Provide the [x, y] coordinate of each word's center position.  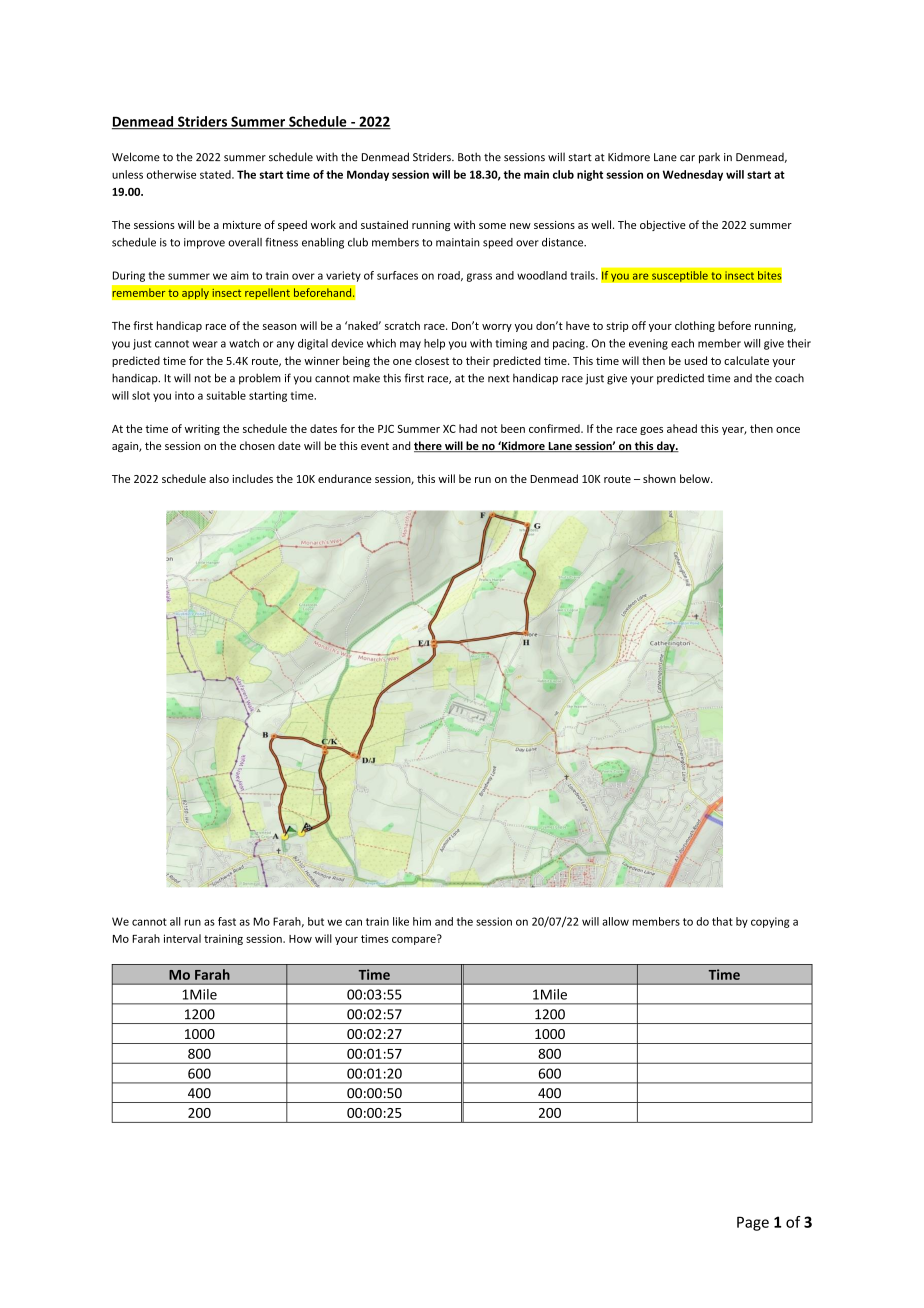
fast [227, 921]
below [696, 478]
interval [182, 938]
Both [469, 157]
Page [753, 1223]
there [429, 446]
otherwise [171, 174]
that [722, 921]
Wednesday [693, 175]
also [219, 478]
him [422, 921]
